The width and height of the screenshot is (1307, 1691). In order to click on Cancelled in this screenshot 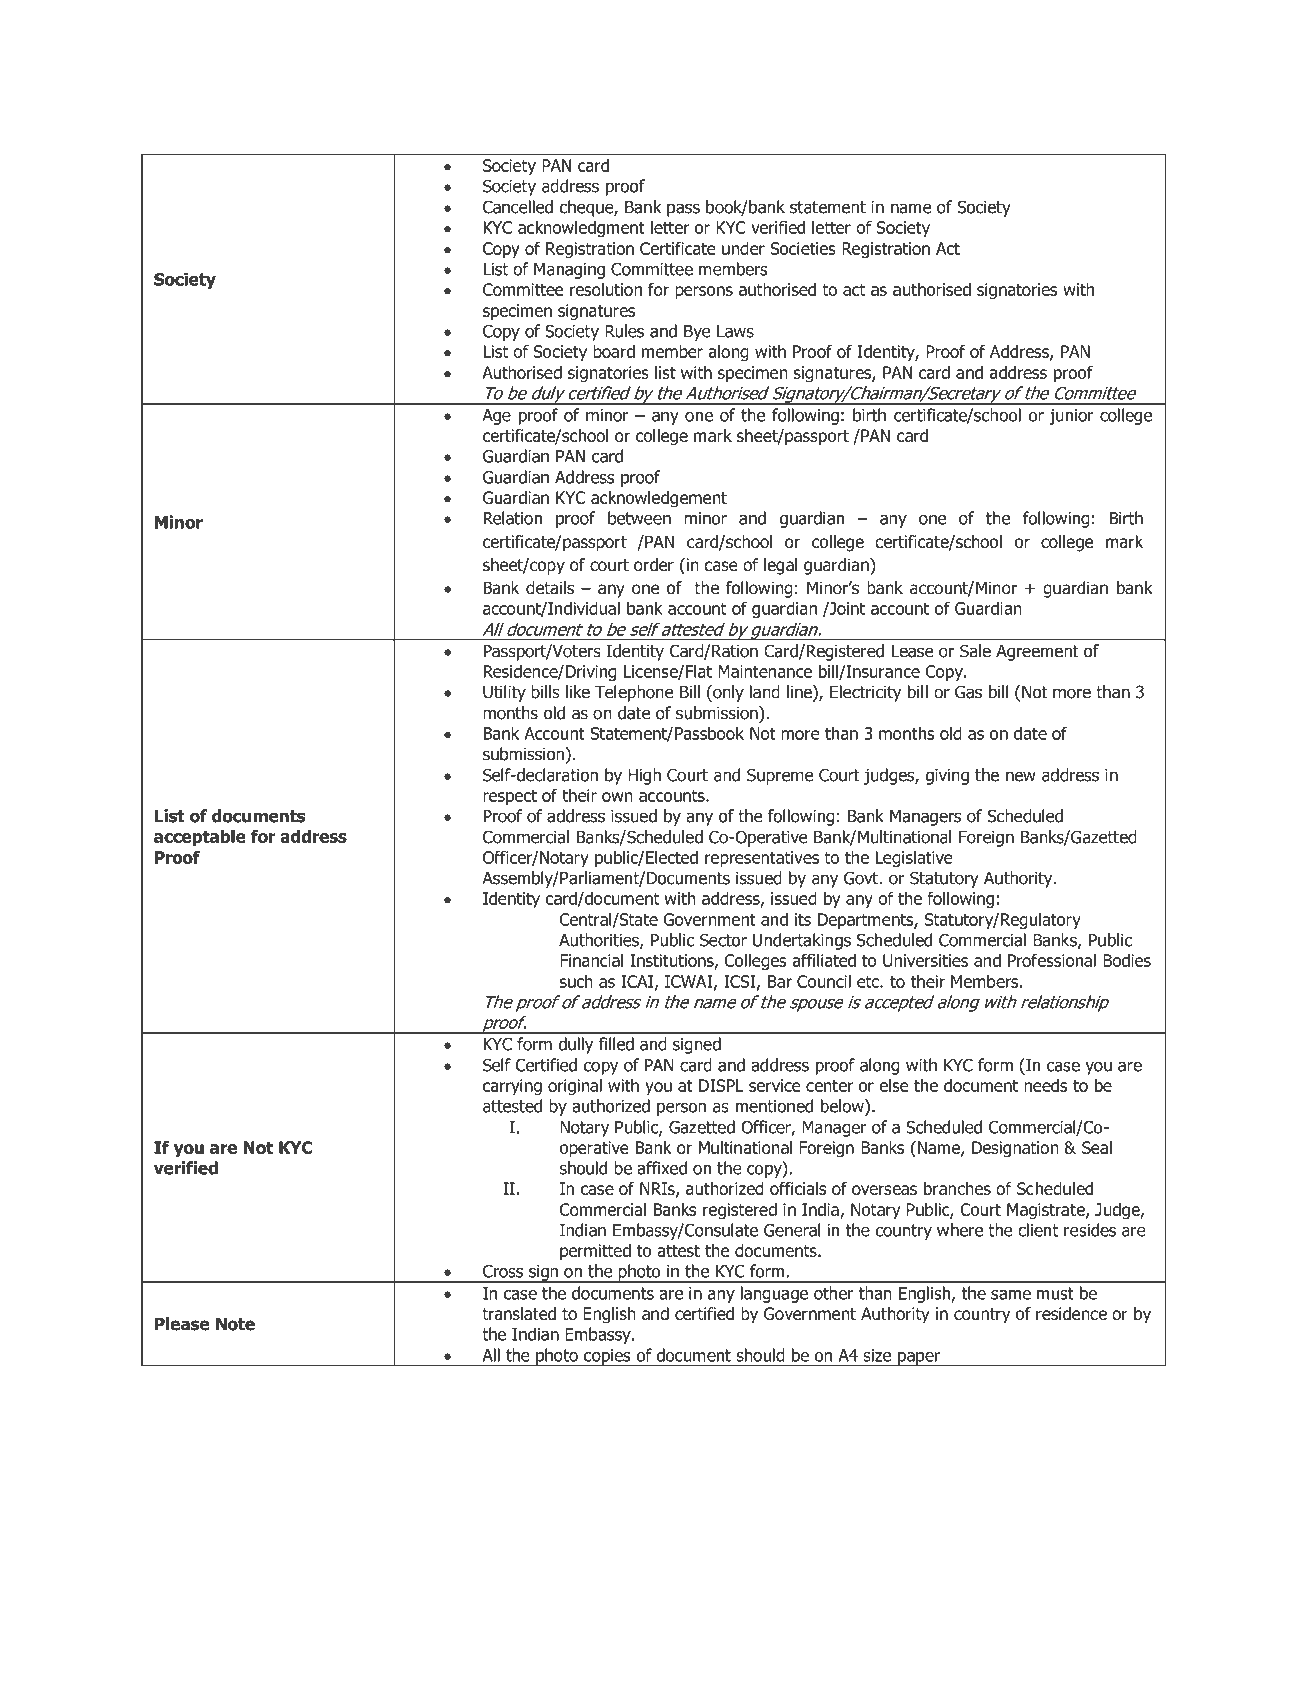, I will do `click(518, 207)`.
